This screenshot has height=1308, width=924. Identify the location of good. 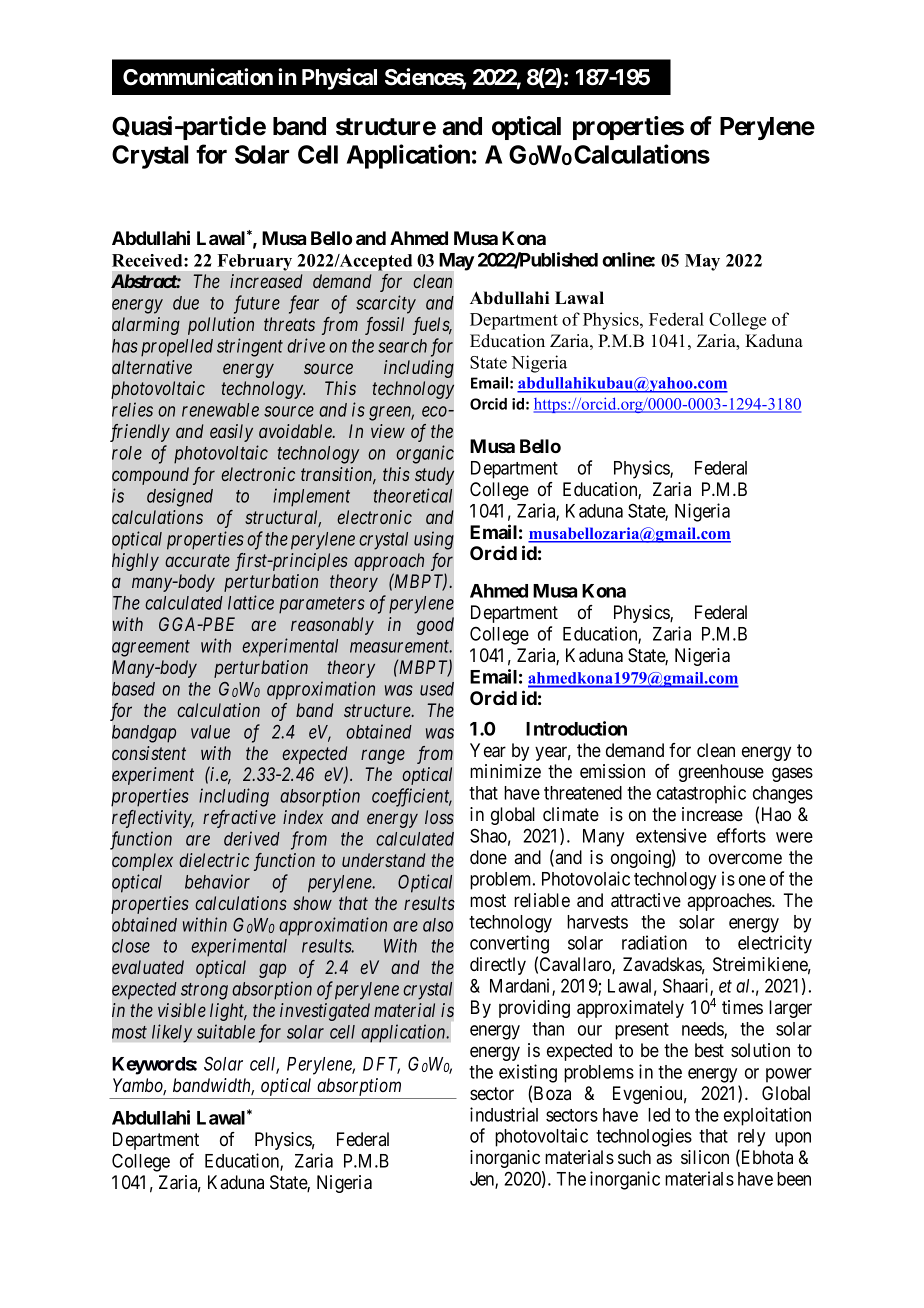
(435, 626).
